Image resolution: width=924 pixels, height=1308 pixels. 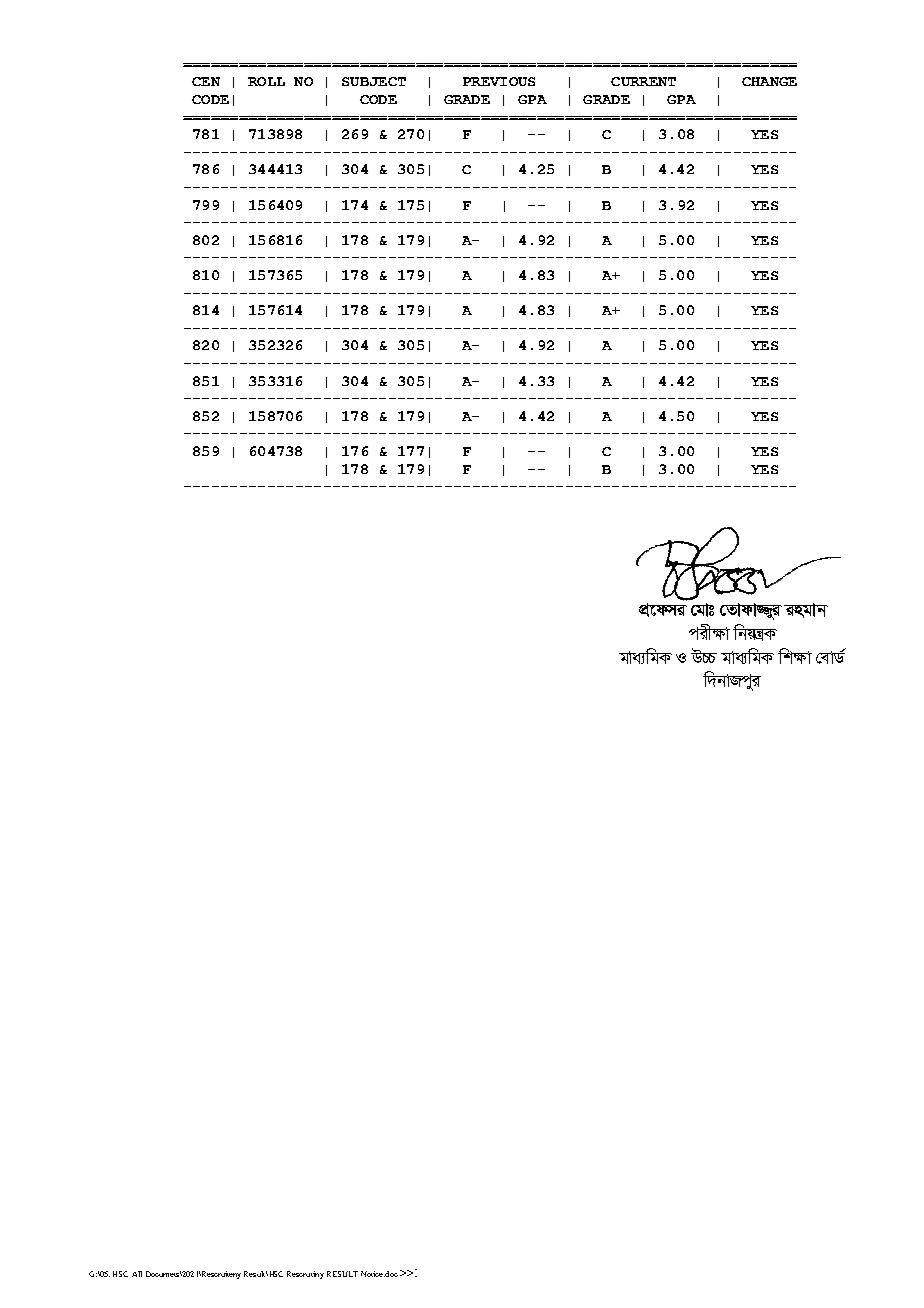 What do you see at coordinates (206, 81) in the document?
I see `CEN` at bounding box center [206, 81].
